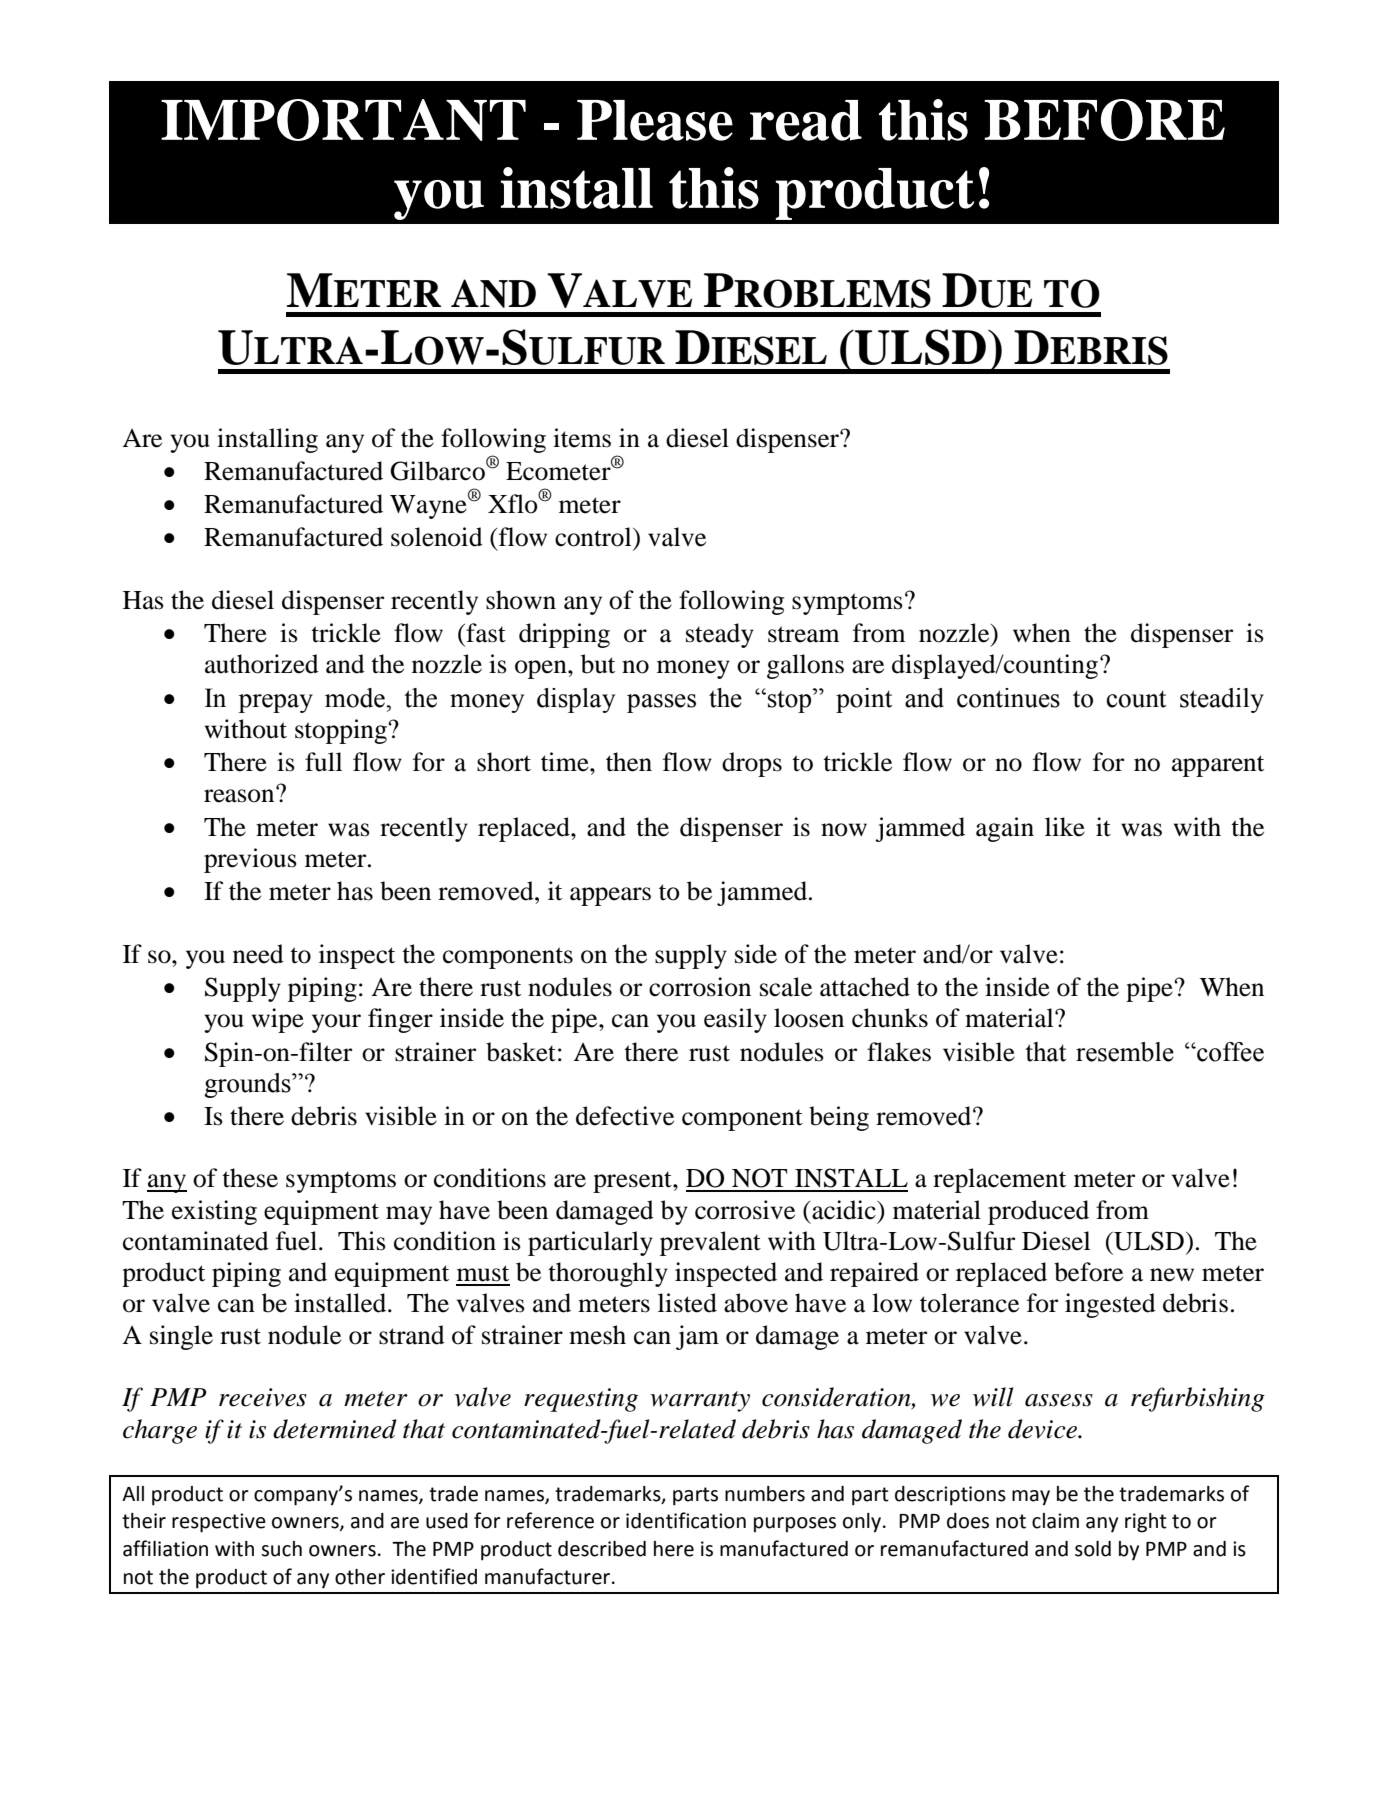 The width and height of the screenshot is (1387, 1795). I want to click on present, so click(633, 1182).
